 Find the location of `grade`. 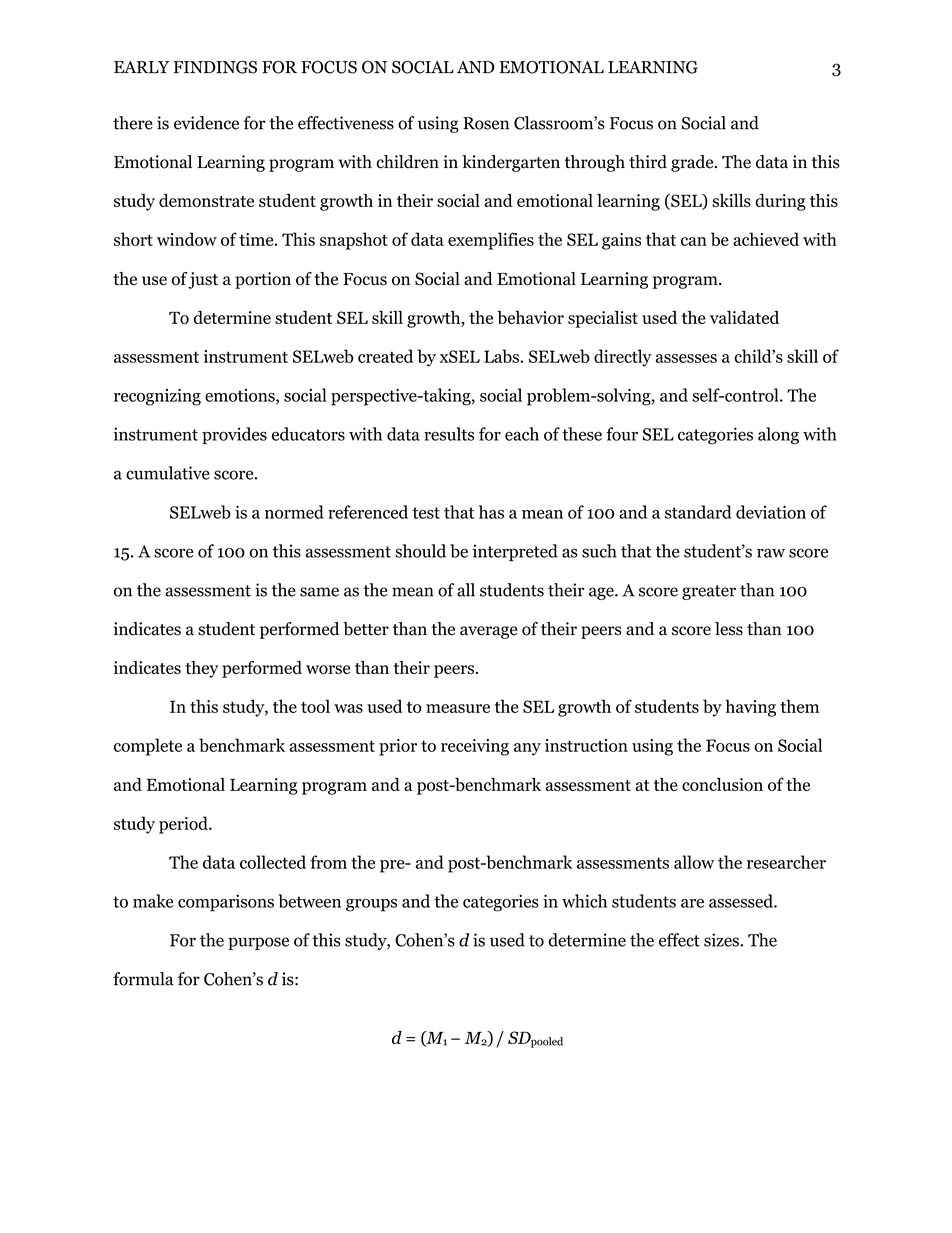

grade is located at coordinates (693, 163).
